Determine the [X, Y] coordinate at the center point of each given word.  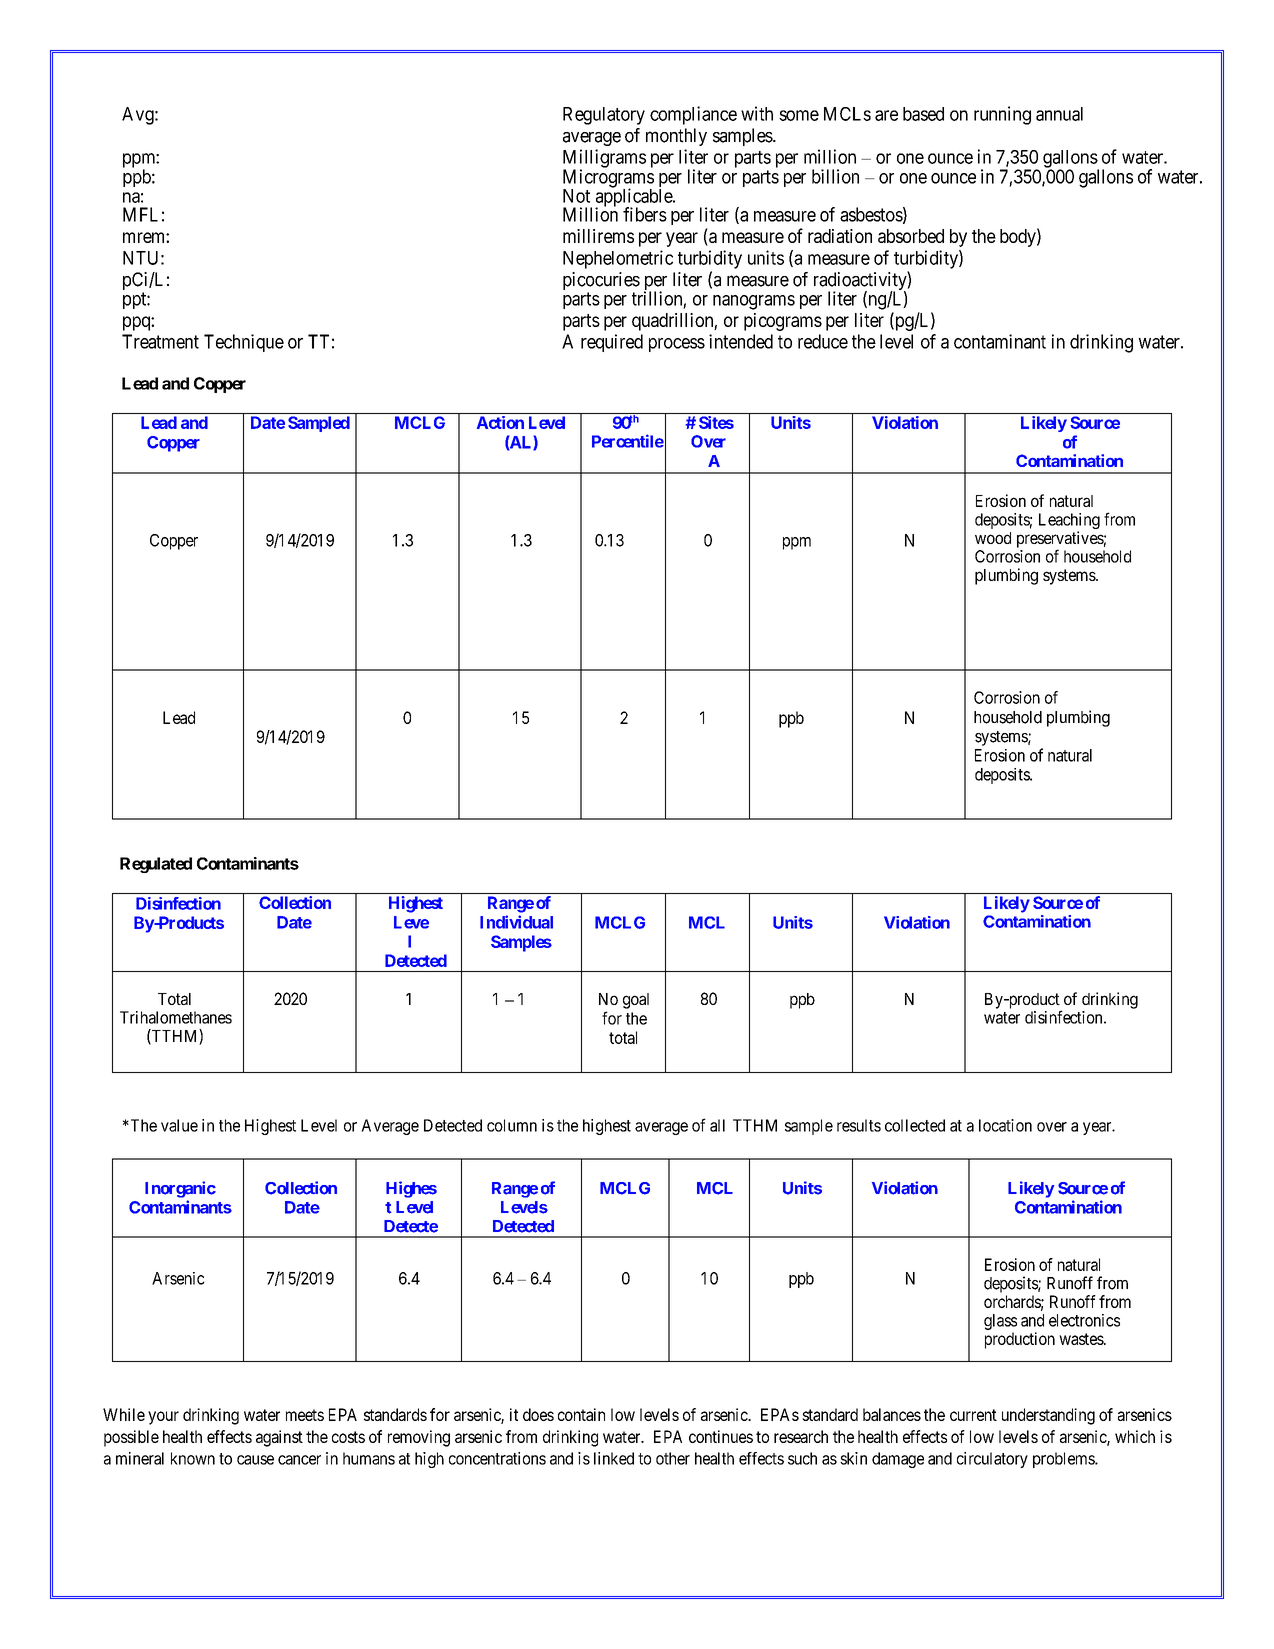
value [179, 1125]
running [1002, 115]
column [512, 1125]
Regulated [156, 865]
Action [500, 422]
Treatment [160, 341]
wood [993, 538]
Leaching [1069, 522]
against [279, 1438]
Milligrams [604, 159]
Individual [516, 922]
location [1005, 1125]
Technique [244, 343]
